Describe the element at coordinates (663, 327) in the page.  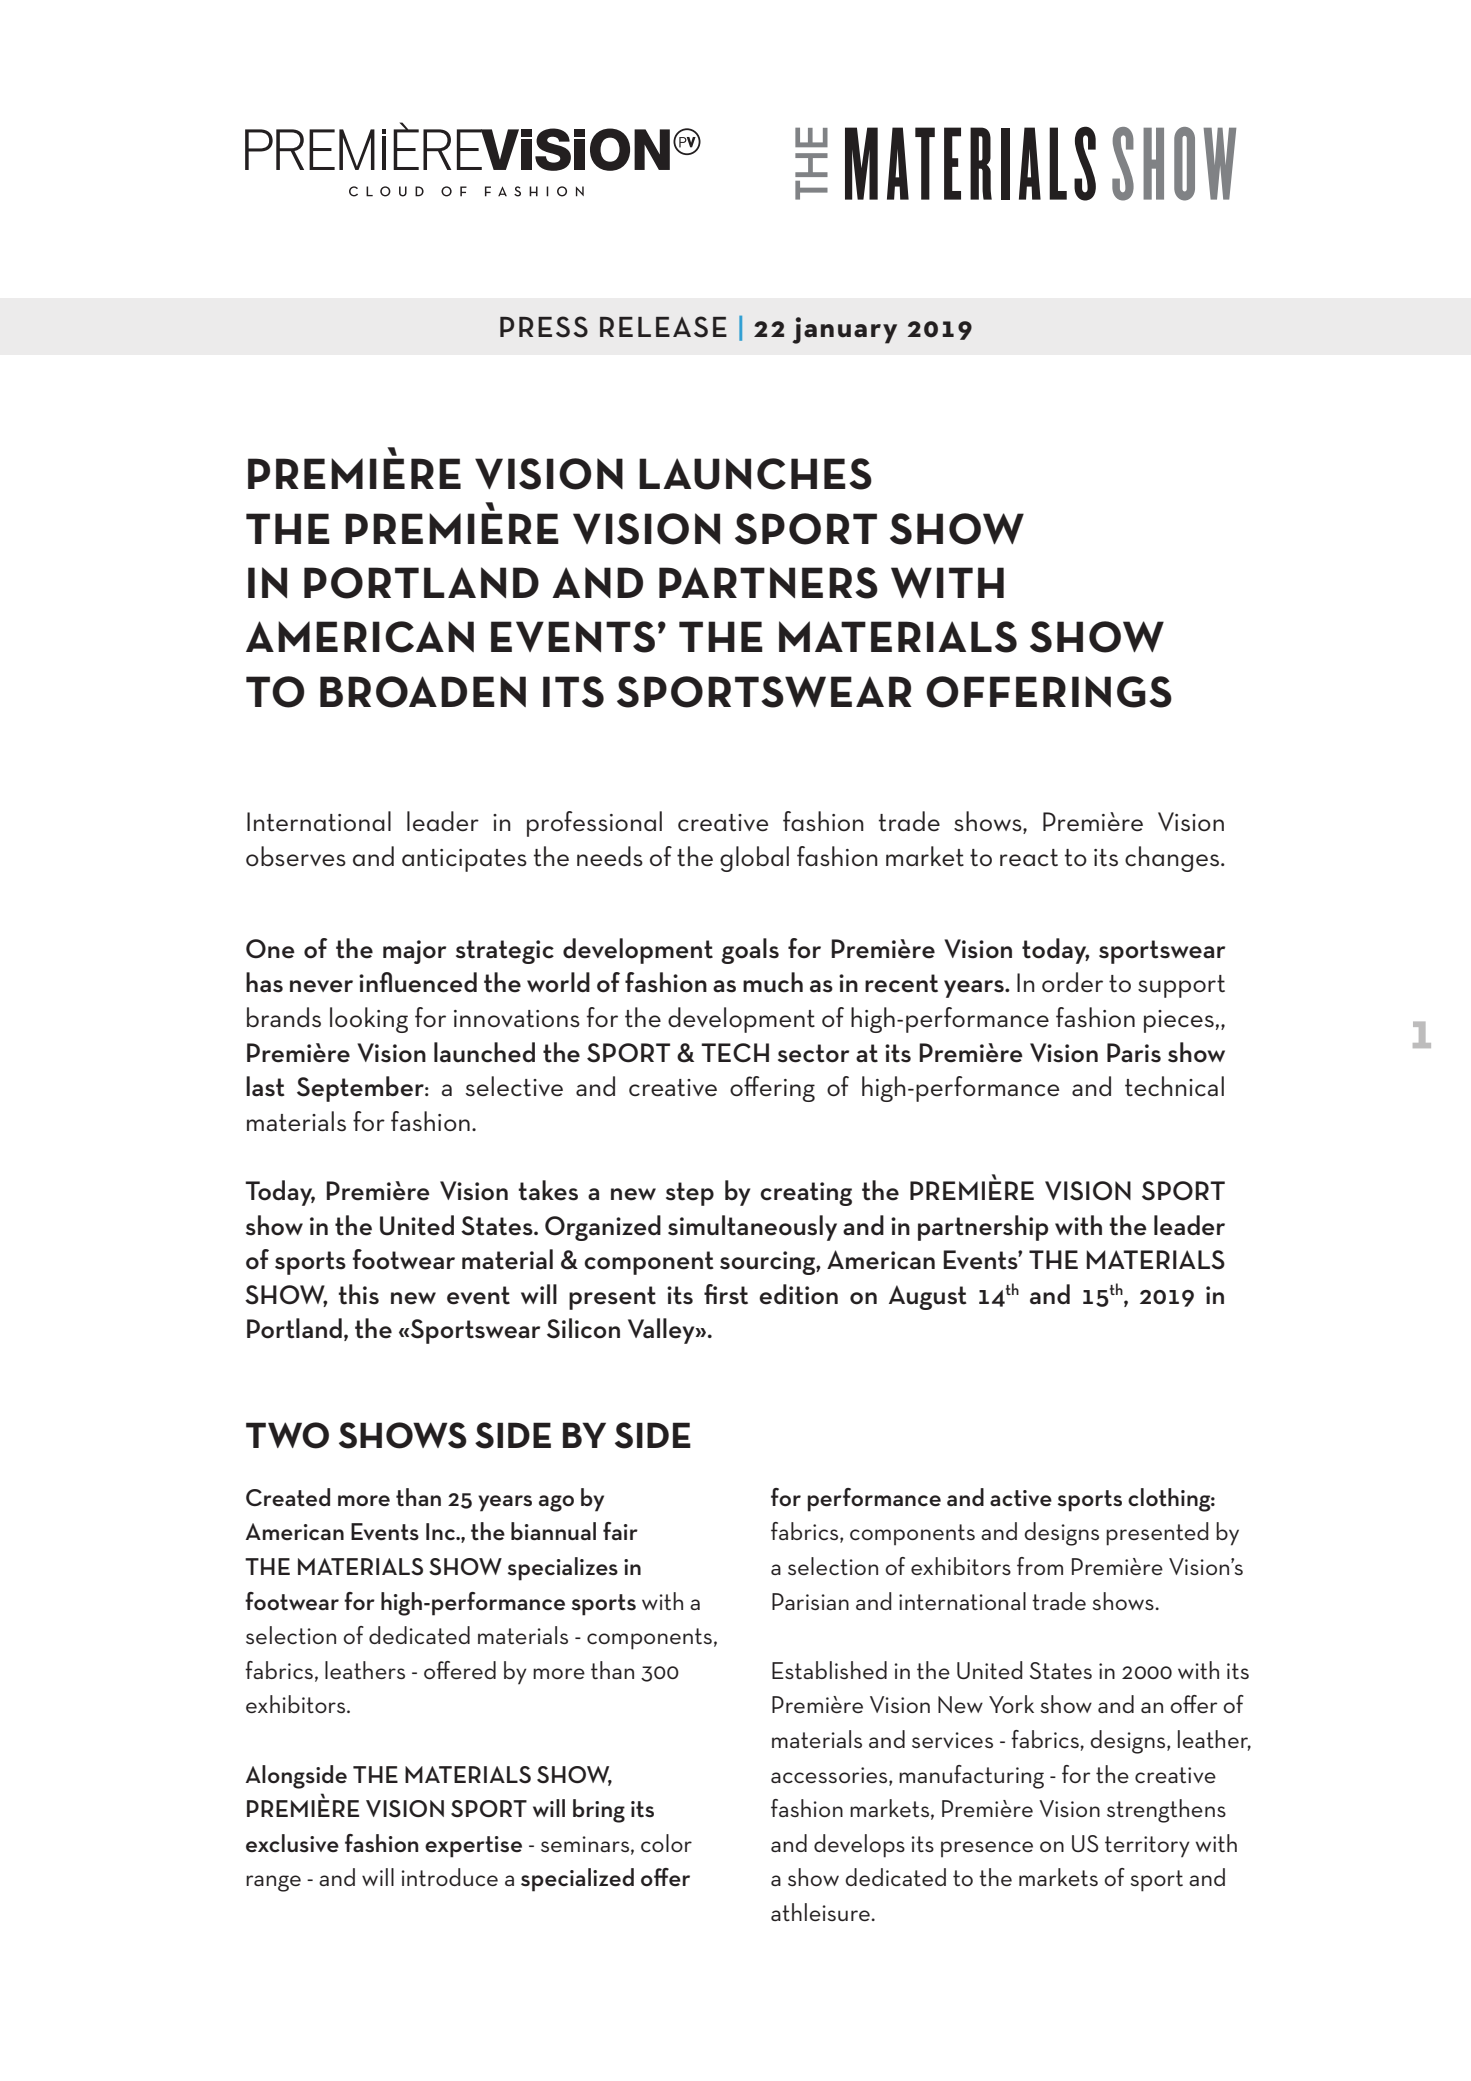
I see `RELEASE` at that location.
